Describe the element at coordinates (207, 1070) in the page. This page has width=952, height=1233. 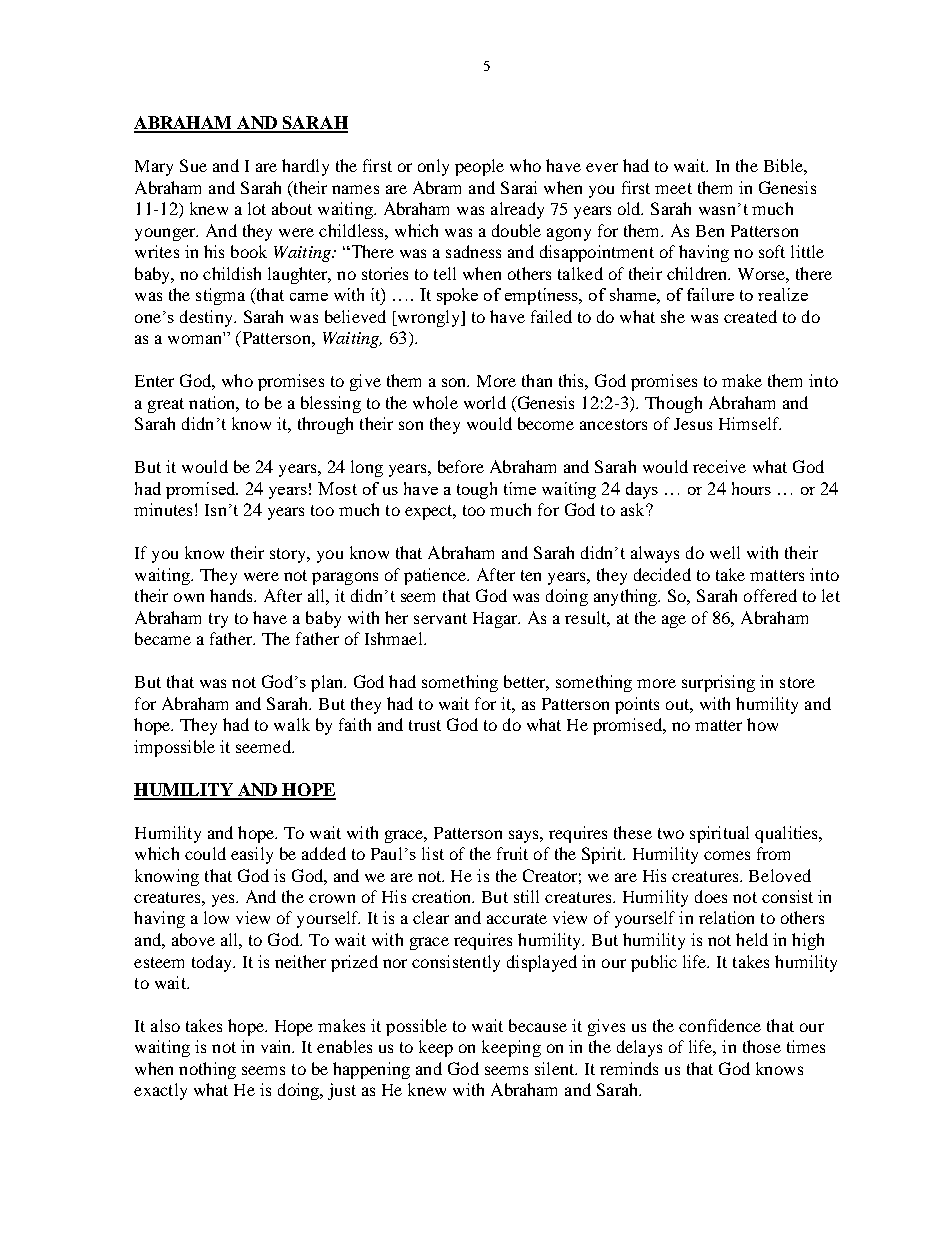
I see `nothing` at that location.
